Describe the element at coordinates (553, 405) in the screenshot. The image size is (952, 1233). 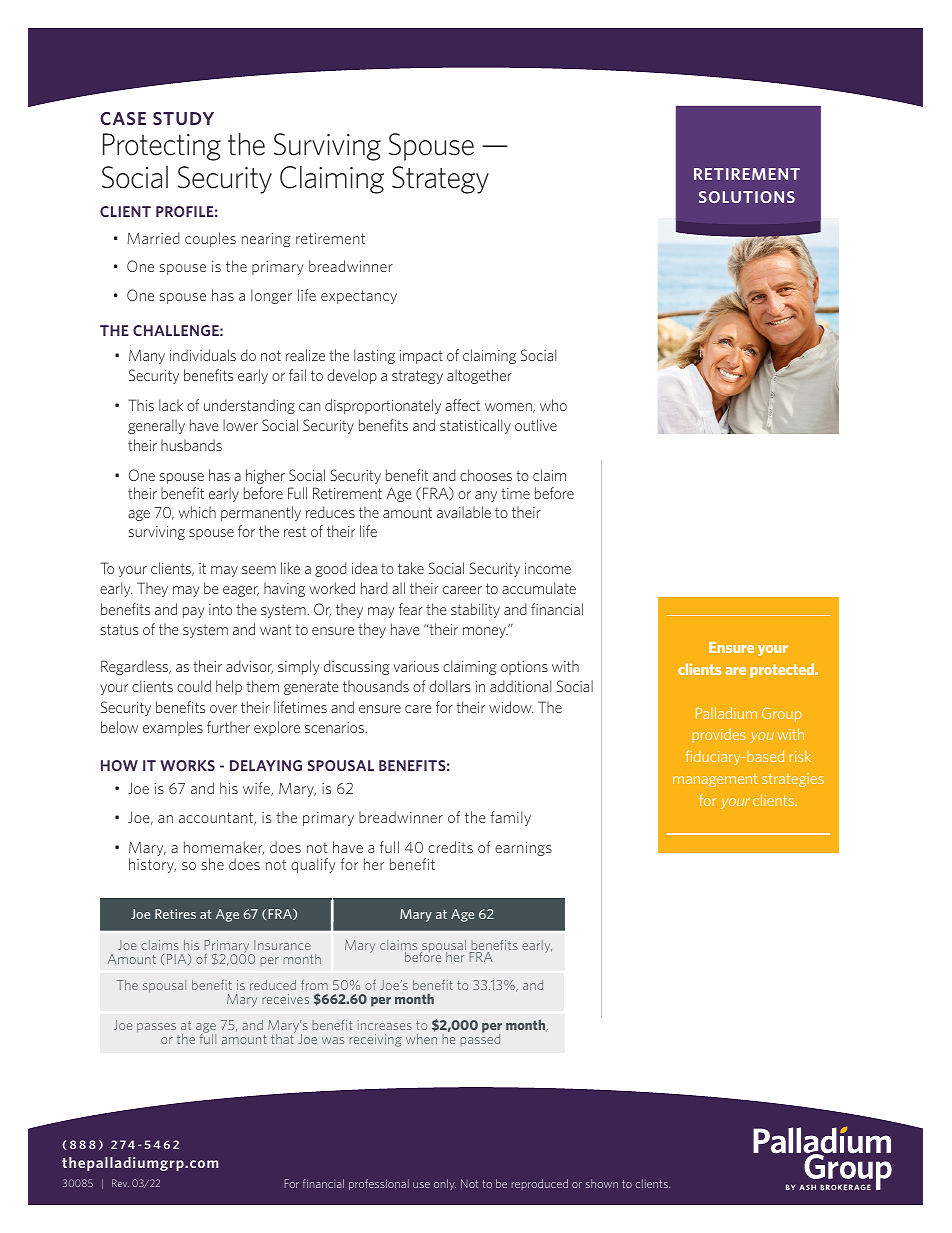
I see `who` at that location.
